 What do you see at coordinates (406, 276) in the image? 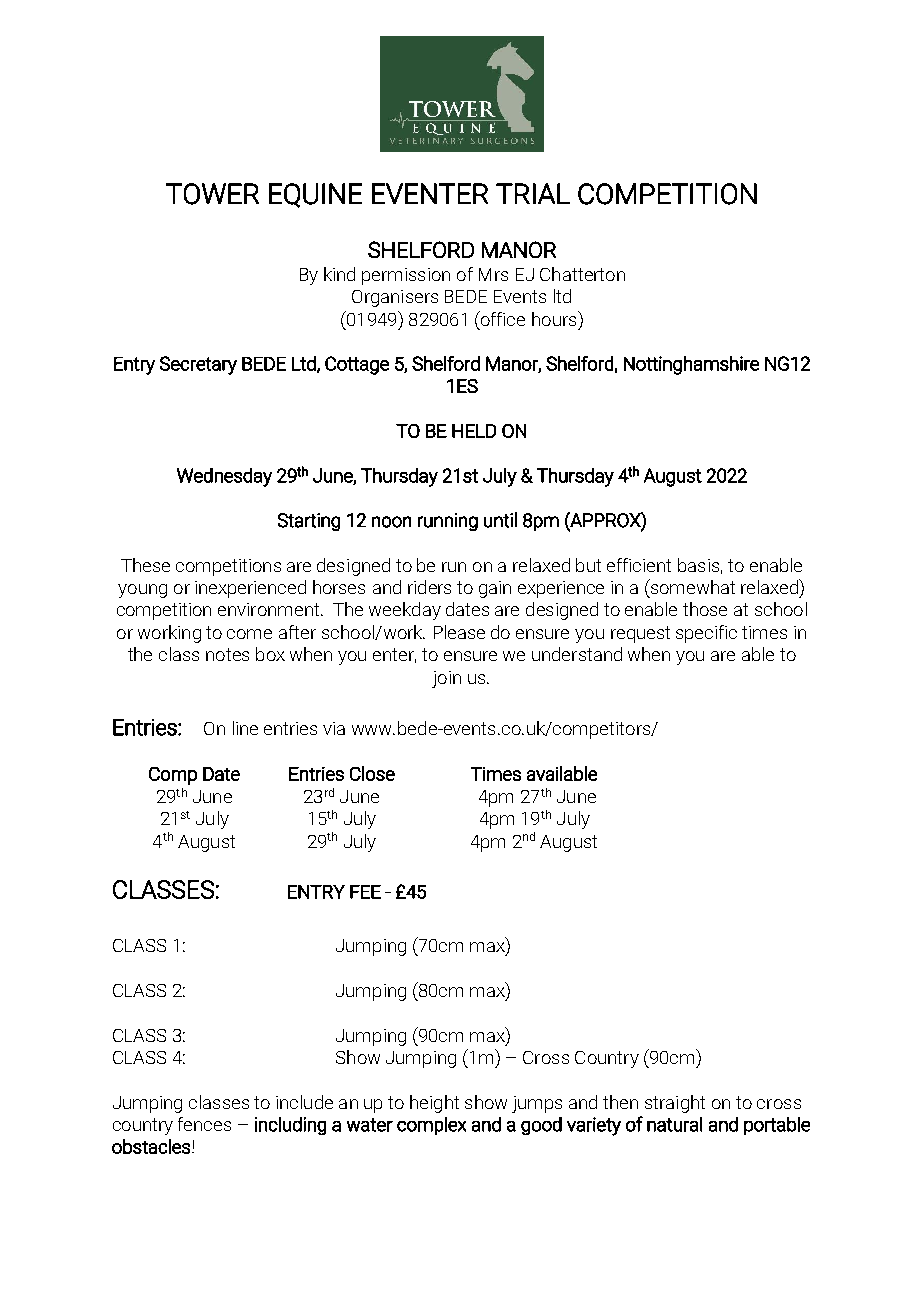
I see `permission` at bounding box center [406, 276].
